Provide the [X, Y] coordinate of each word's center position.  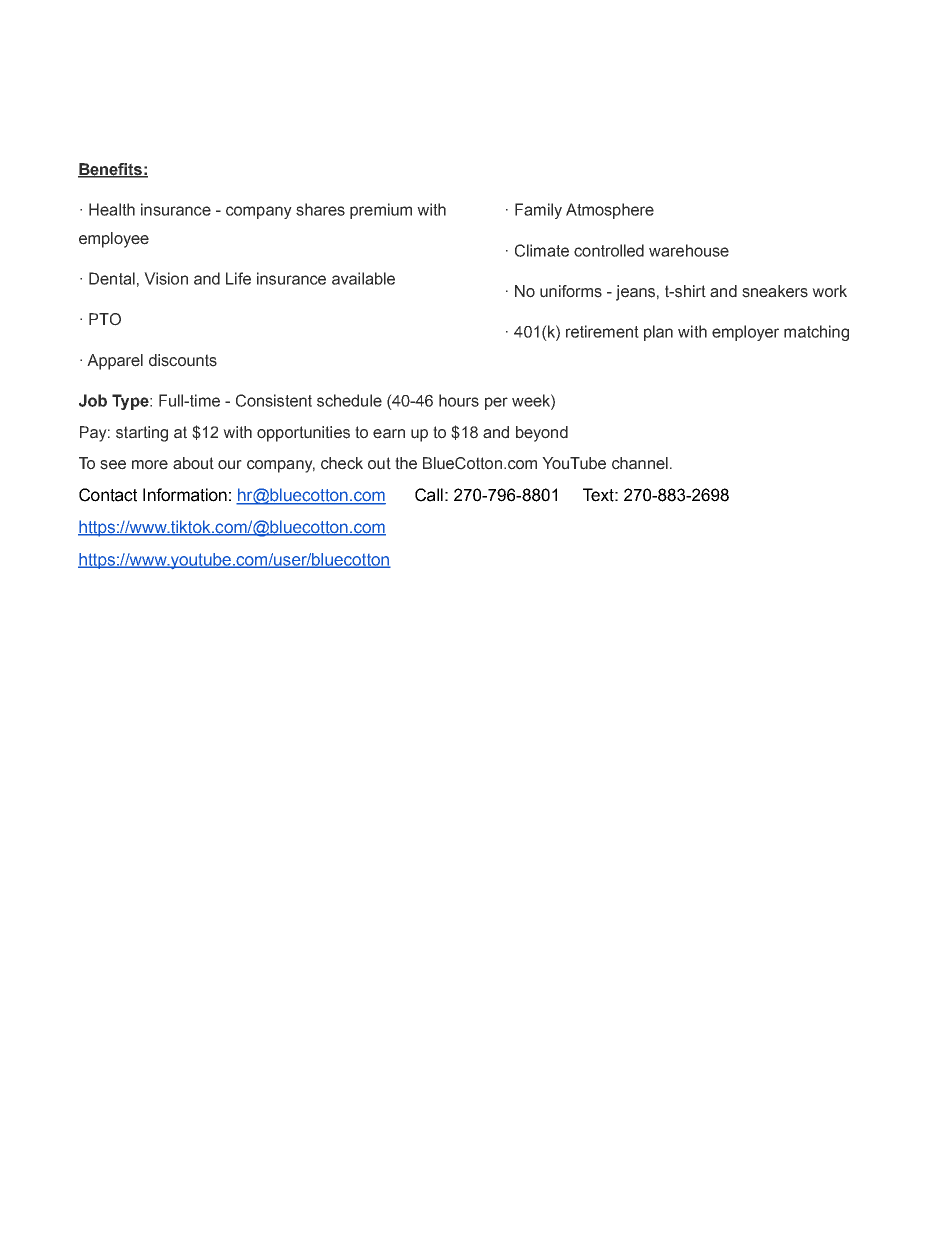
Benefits [111, 170]
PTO [105, 319]
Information [185, 495]
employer [745, 333]
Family [538, 211]
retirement [602, 331]
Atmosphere [610, 211]
